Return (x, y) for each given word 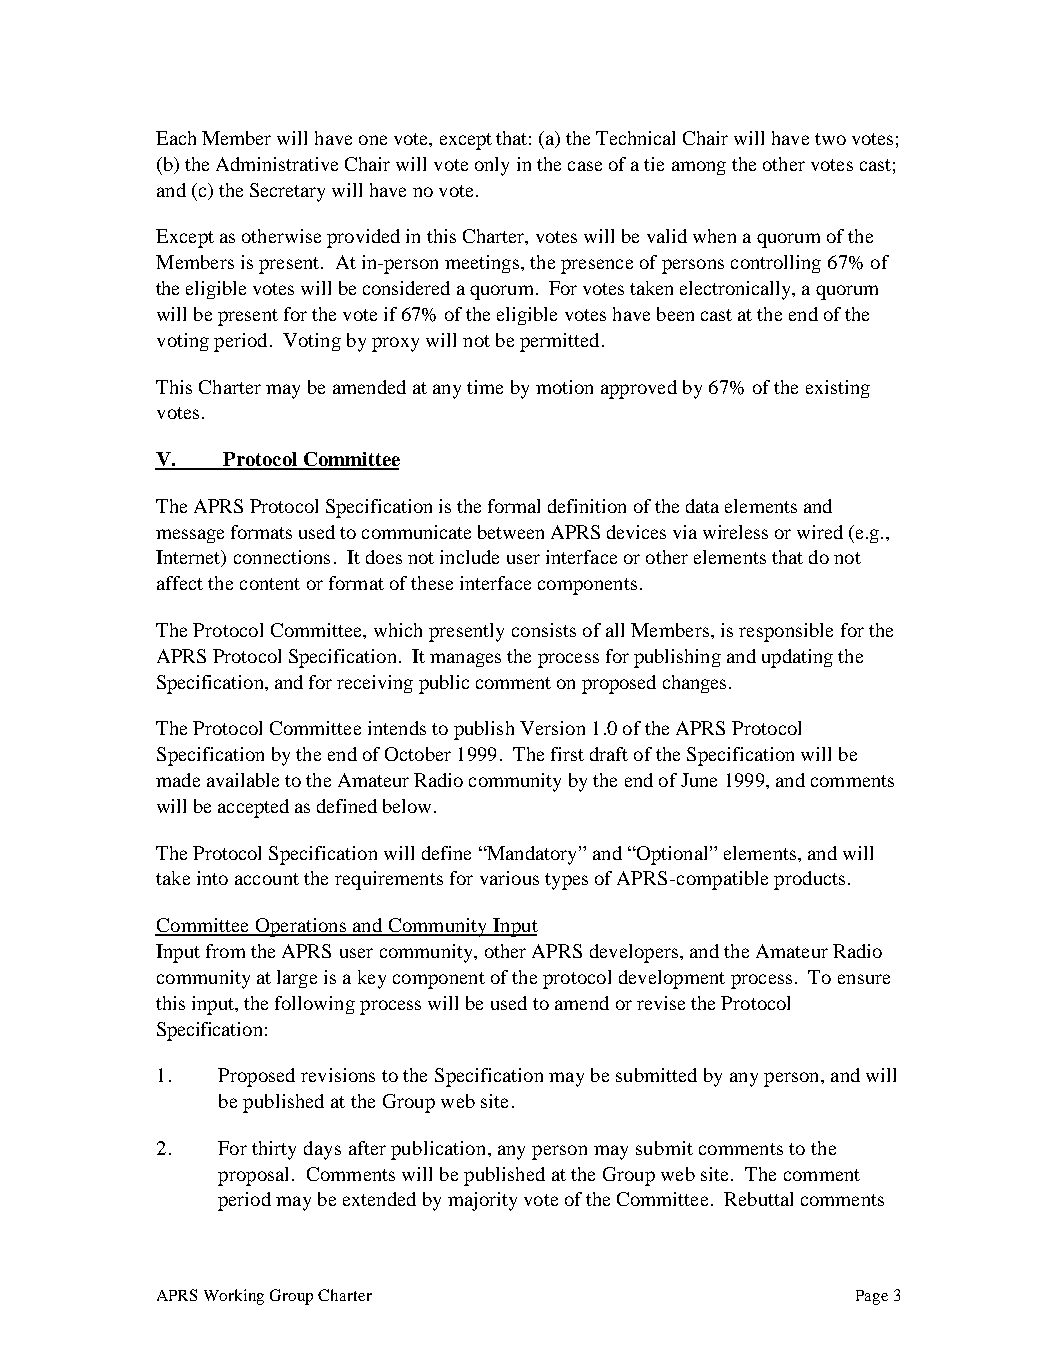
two (830, 139)
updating (797, 658)
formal (514, 506)
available (243, 780)
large (297, 979)
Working (234, 1297)
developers (634, 953)
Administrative (277, 164)
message (190, 536)
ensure (864, 979)
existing (838, 389)
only (492, 166)
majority (482, 1201)
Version (552, 728)
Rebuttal (758, 1199)
